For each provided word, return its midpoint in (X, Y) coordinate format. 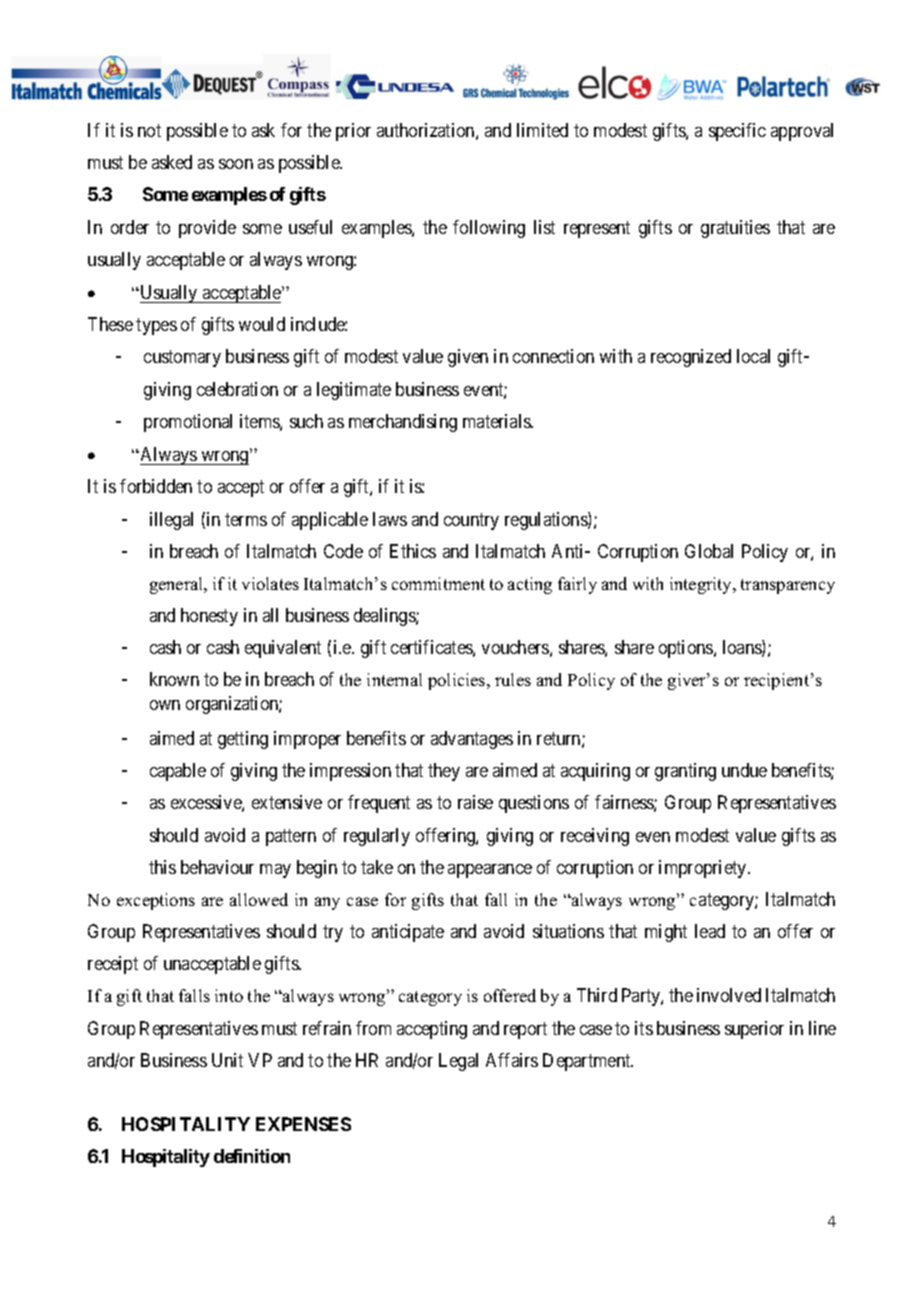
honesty (209, 617)
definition (252, 1156)
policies (458, 681)
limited (542, 130)
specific (737, 132)
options (687, 649)
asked (172, 162)
